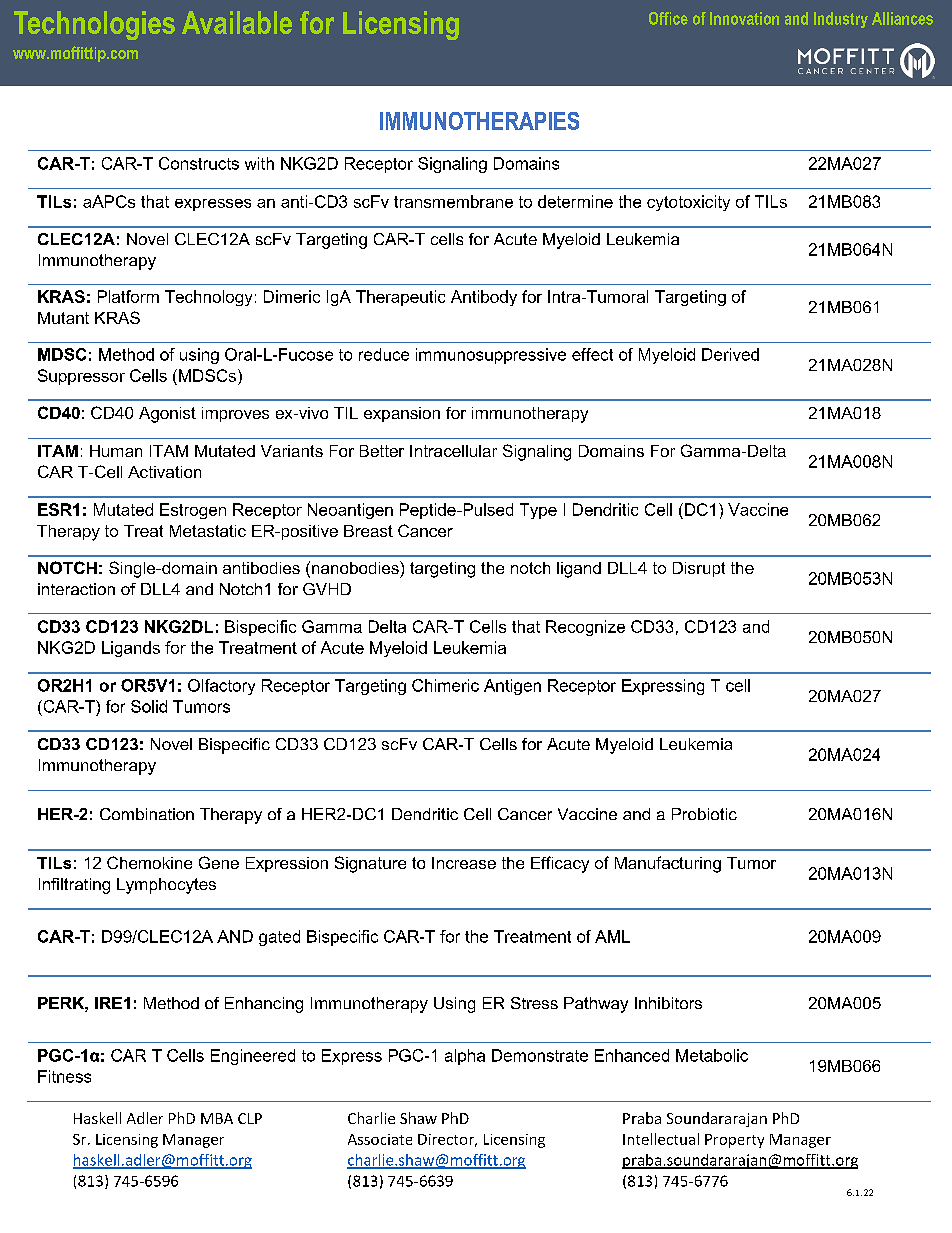 This screenshot has width=952, height=1233. What do you see at coordinates (453, 201) in the screenshot?
I see `transmembrane` at bounding box center [453, 201].
